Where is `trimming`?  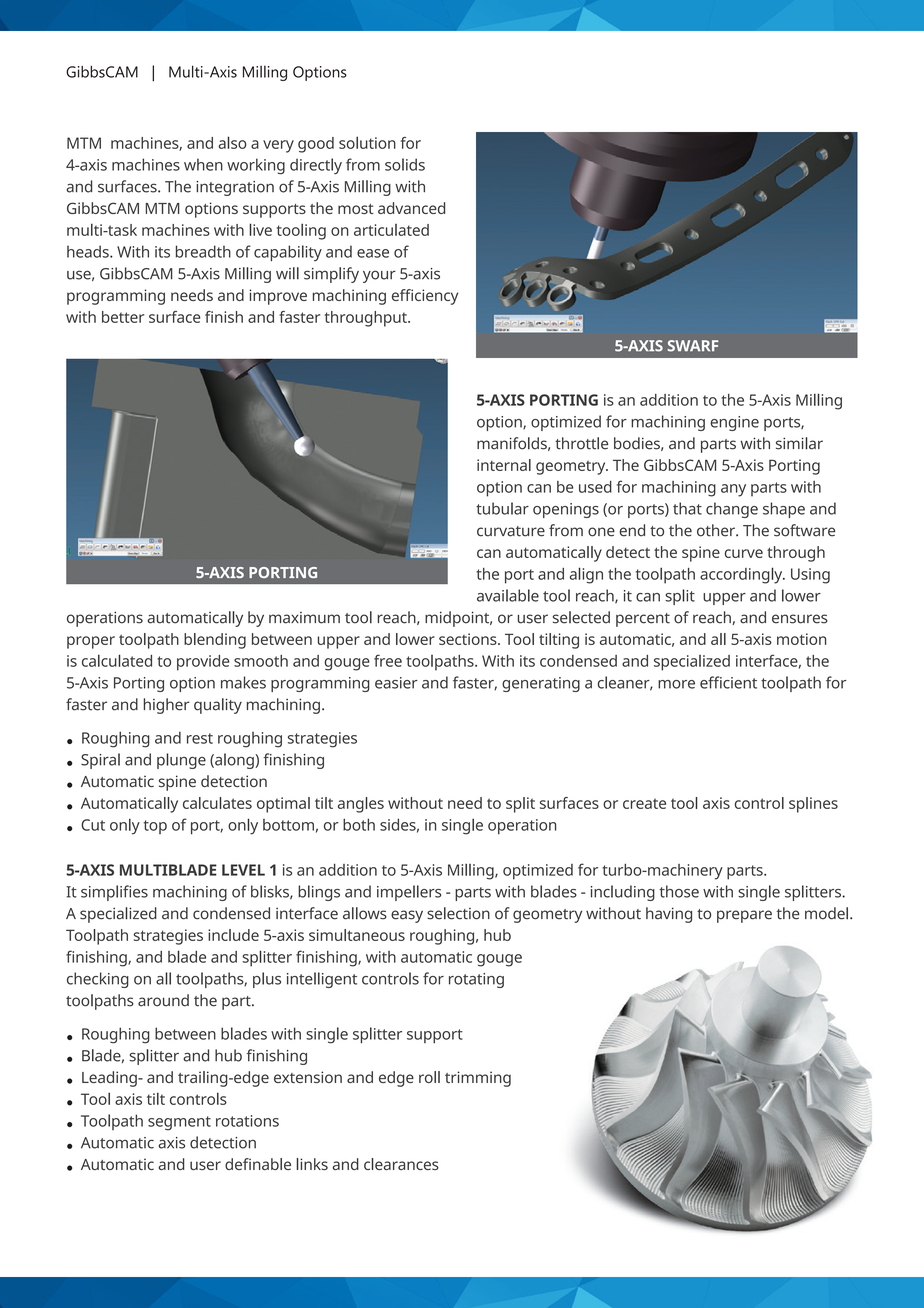
trimming is located at coordinates (478, 1079).
